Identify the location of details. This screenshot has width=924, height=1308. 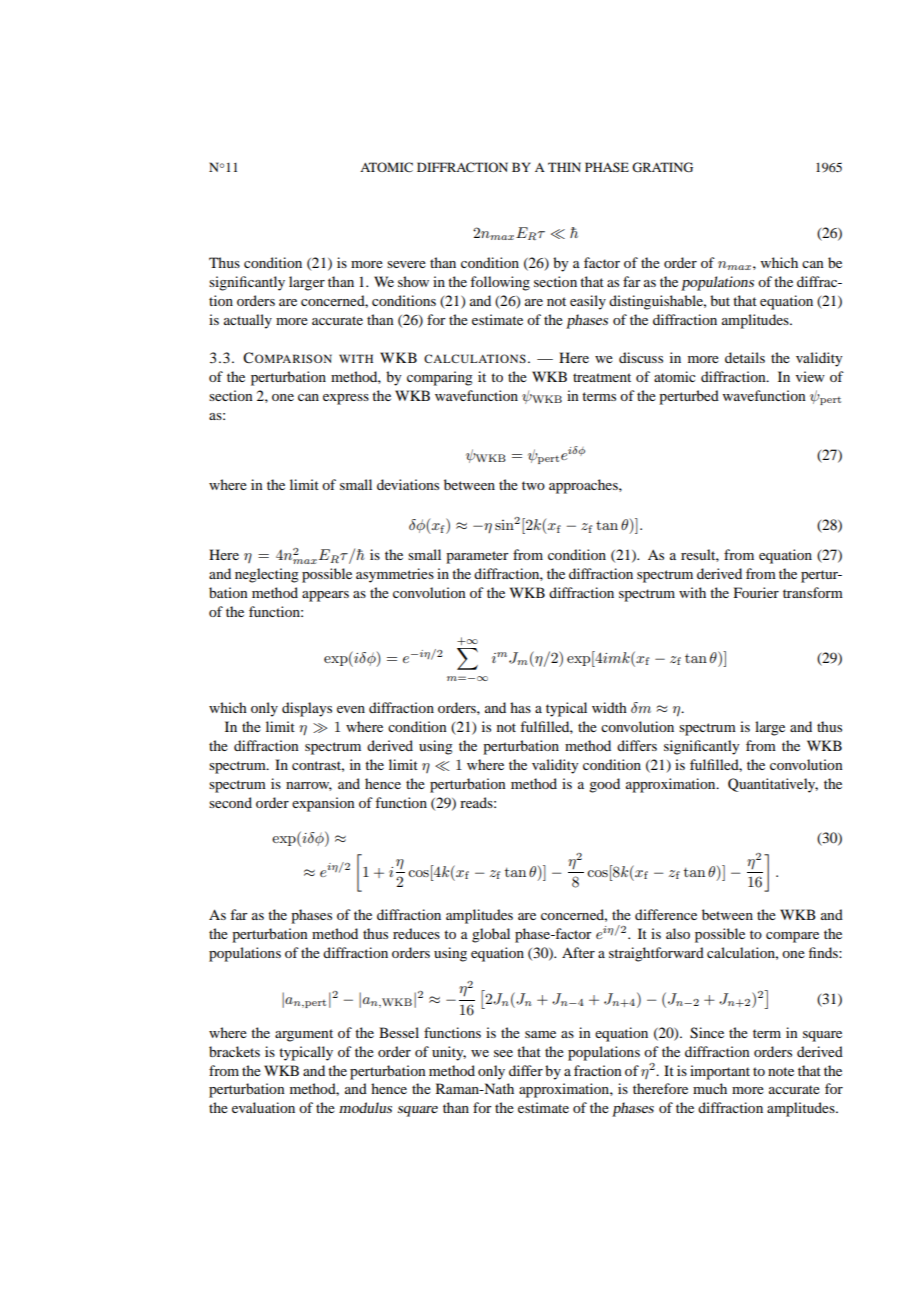
(745, 357).
